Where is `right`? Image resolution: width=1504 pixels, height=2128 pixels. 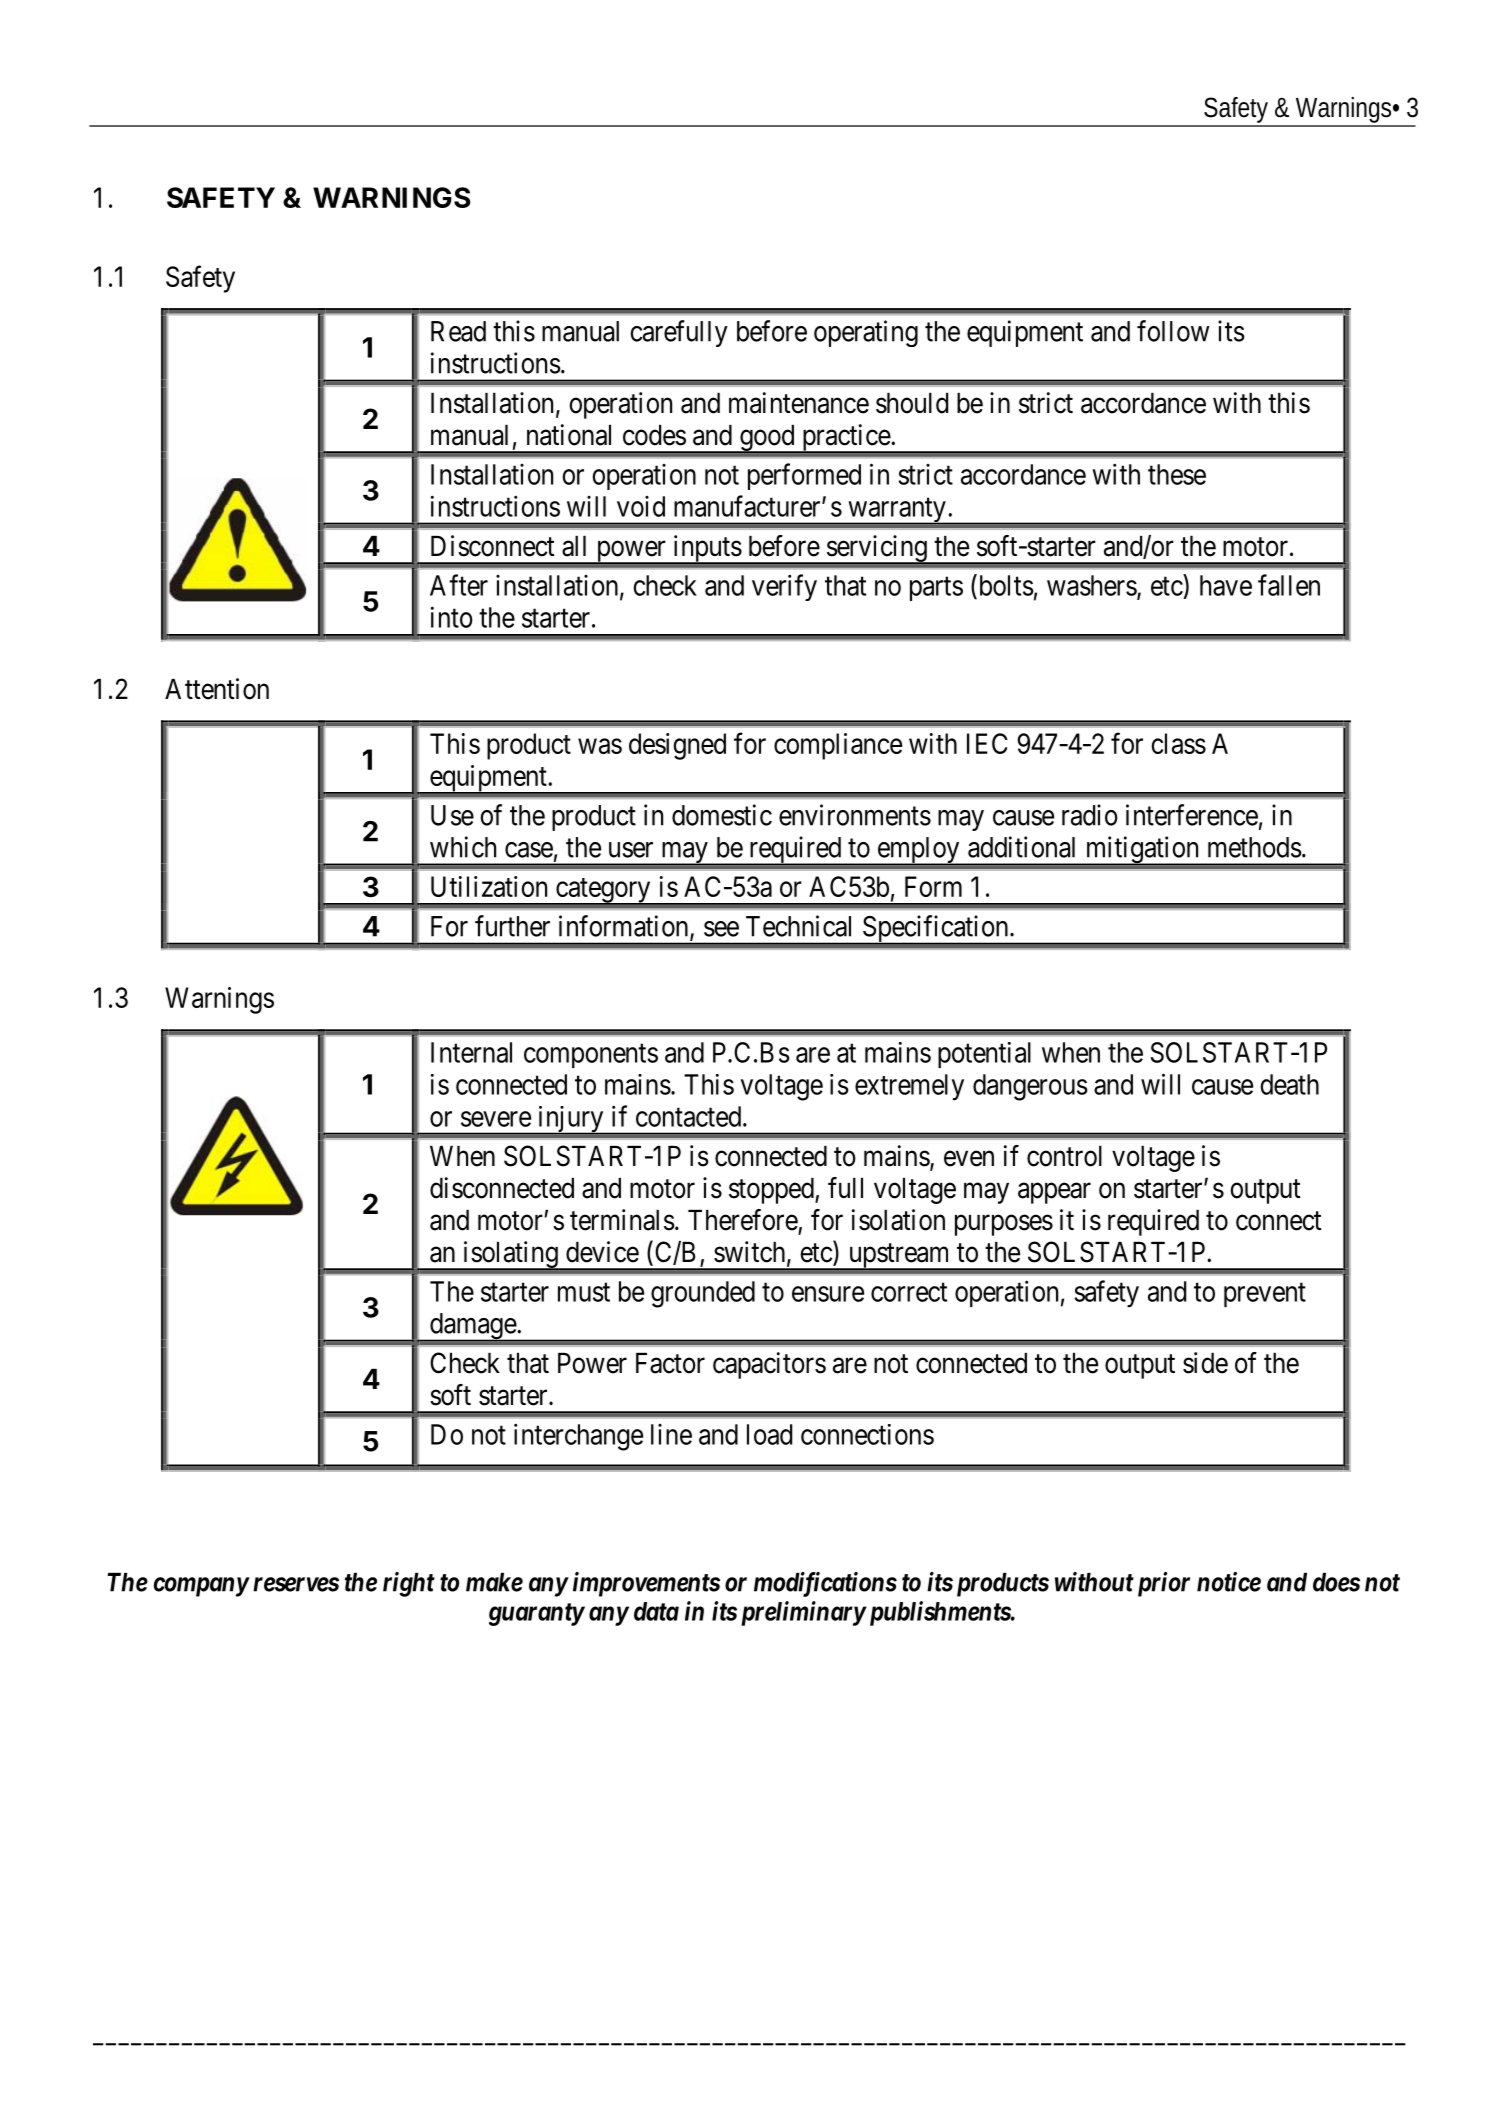
right is located at coordinates (409, 1584).
